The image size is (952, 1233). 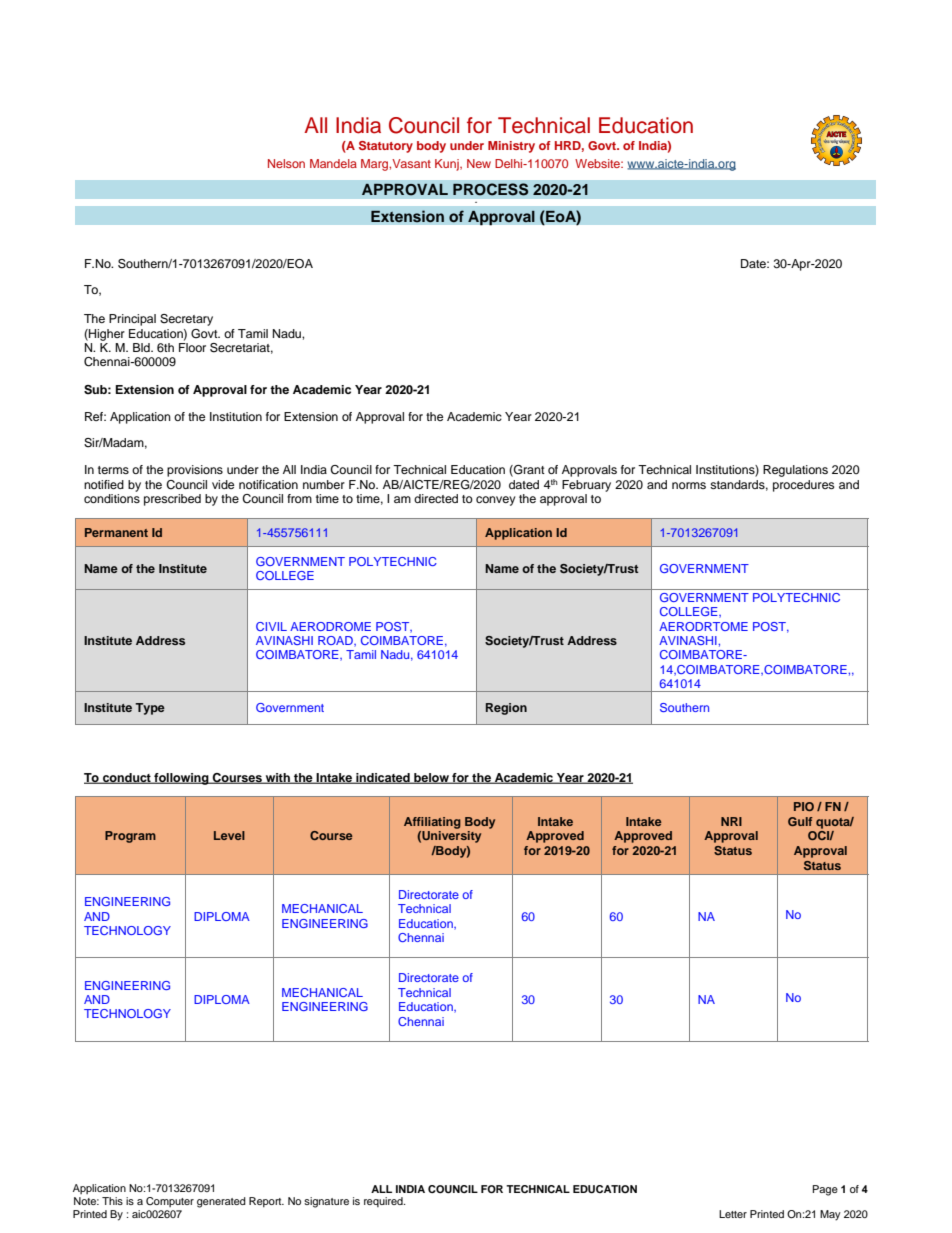 What do you see at coordinates (506, 709) in the page?
I see `Region` at bounding box center [506, 709].
